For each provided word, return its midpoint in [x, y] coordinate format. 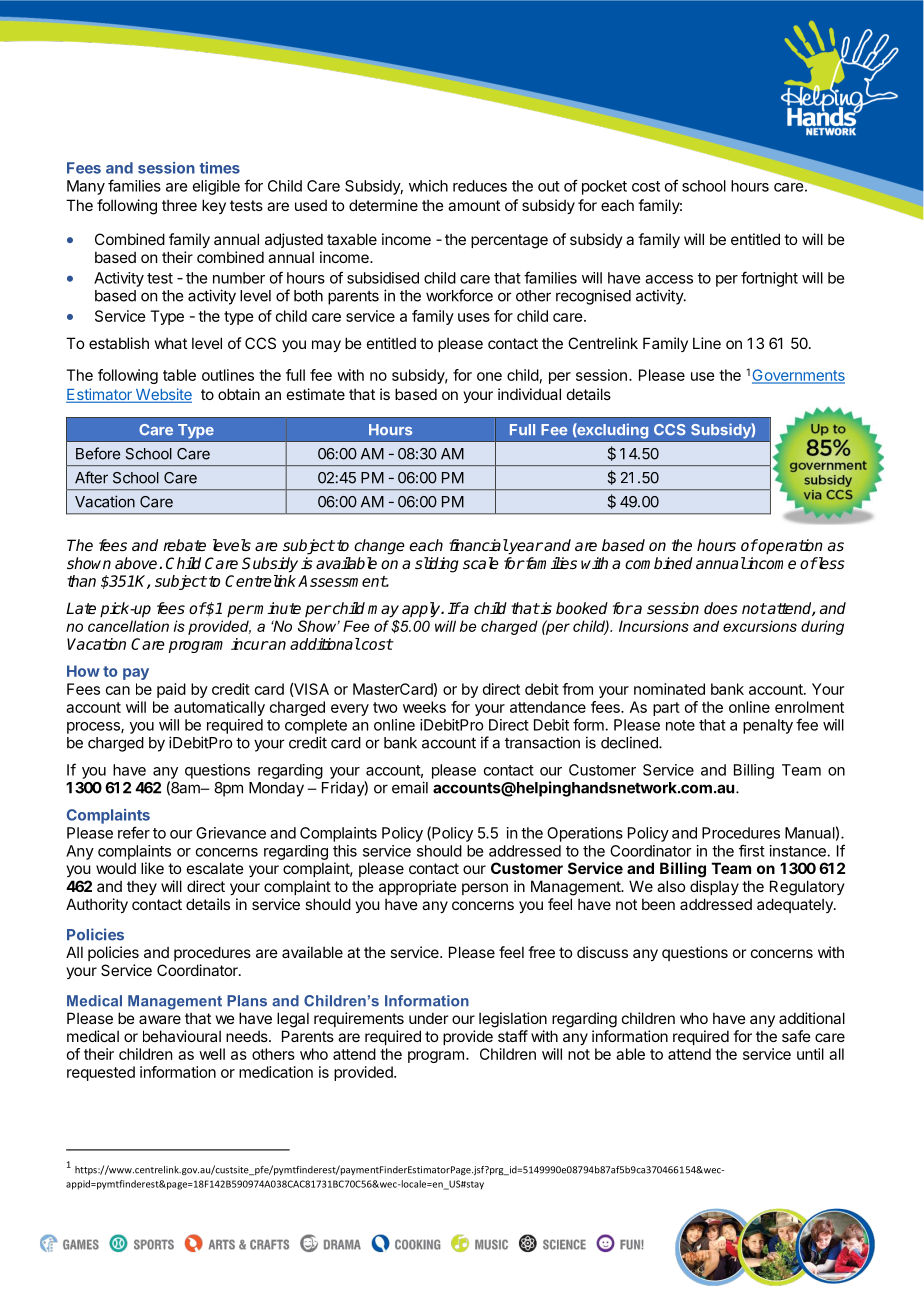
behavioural [182, 1036]
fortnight [769, 279]
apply [422, 610]
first [752, 850]
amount [474, 205]
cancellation [128, 626]
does [721, 608]
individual [529, 394]
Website [162, 395]
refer [134, 832]
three [179, 205]
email [410, 787]
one [489, 376]
